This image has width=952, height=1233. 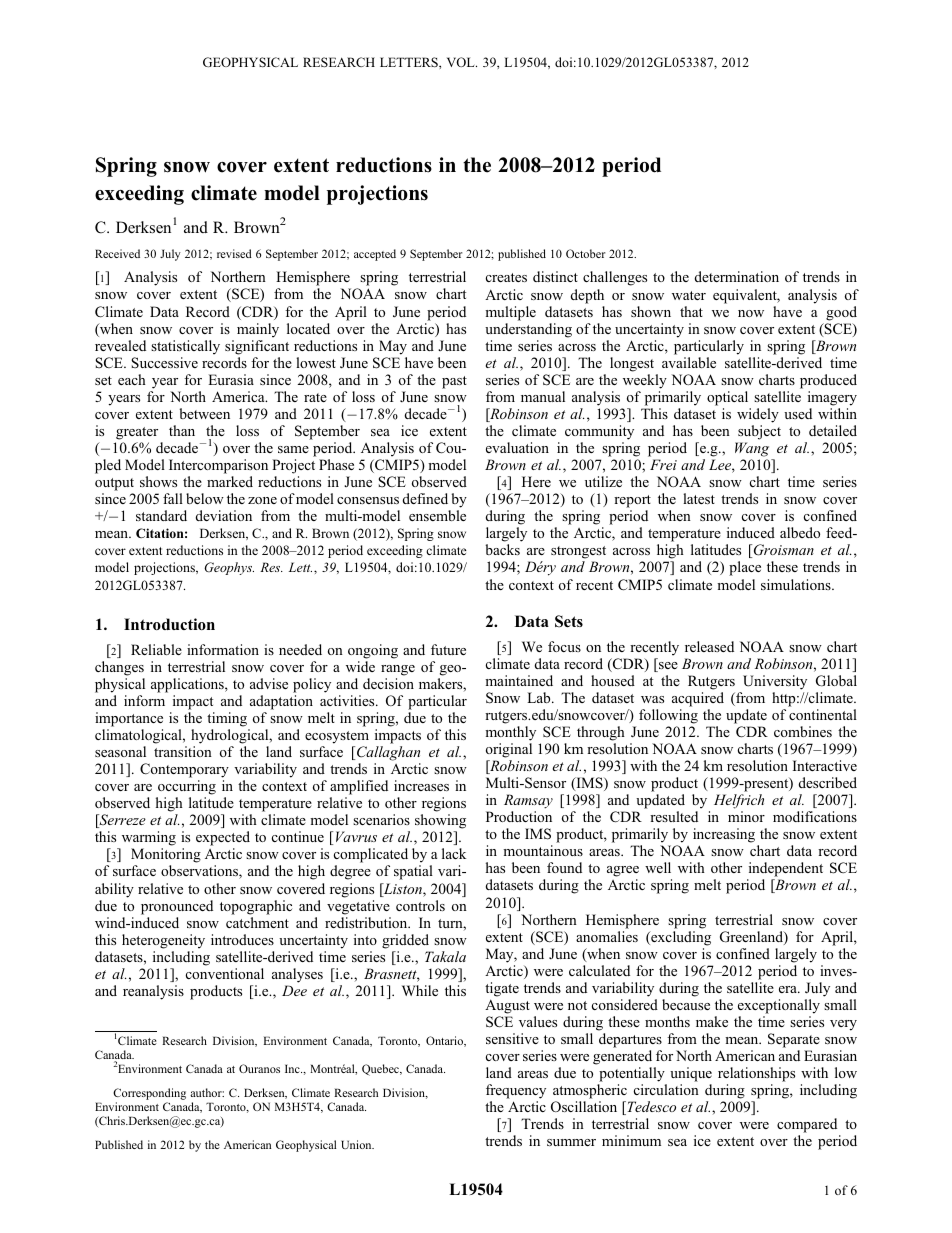 What do you see at coordinates (149, 1094) in the image?
I see `Corresponding` at bounding box center [149, 1094].
